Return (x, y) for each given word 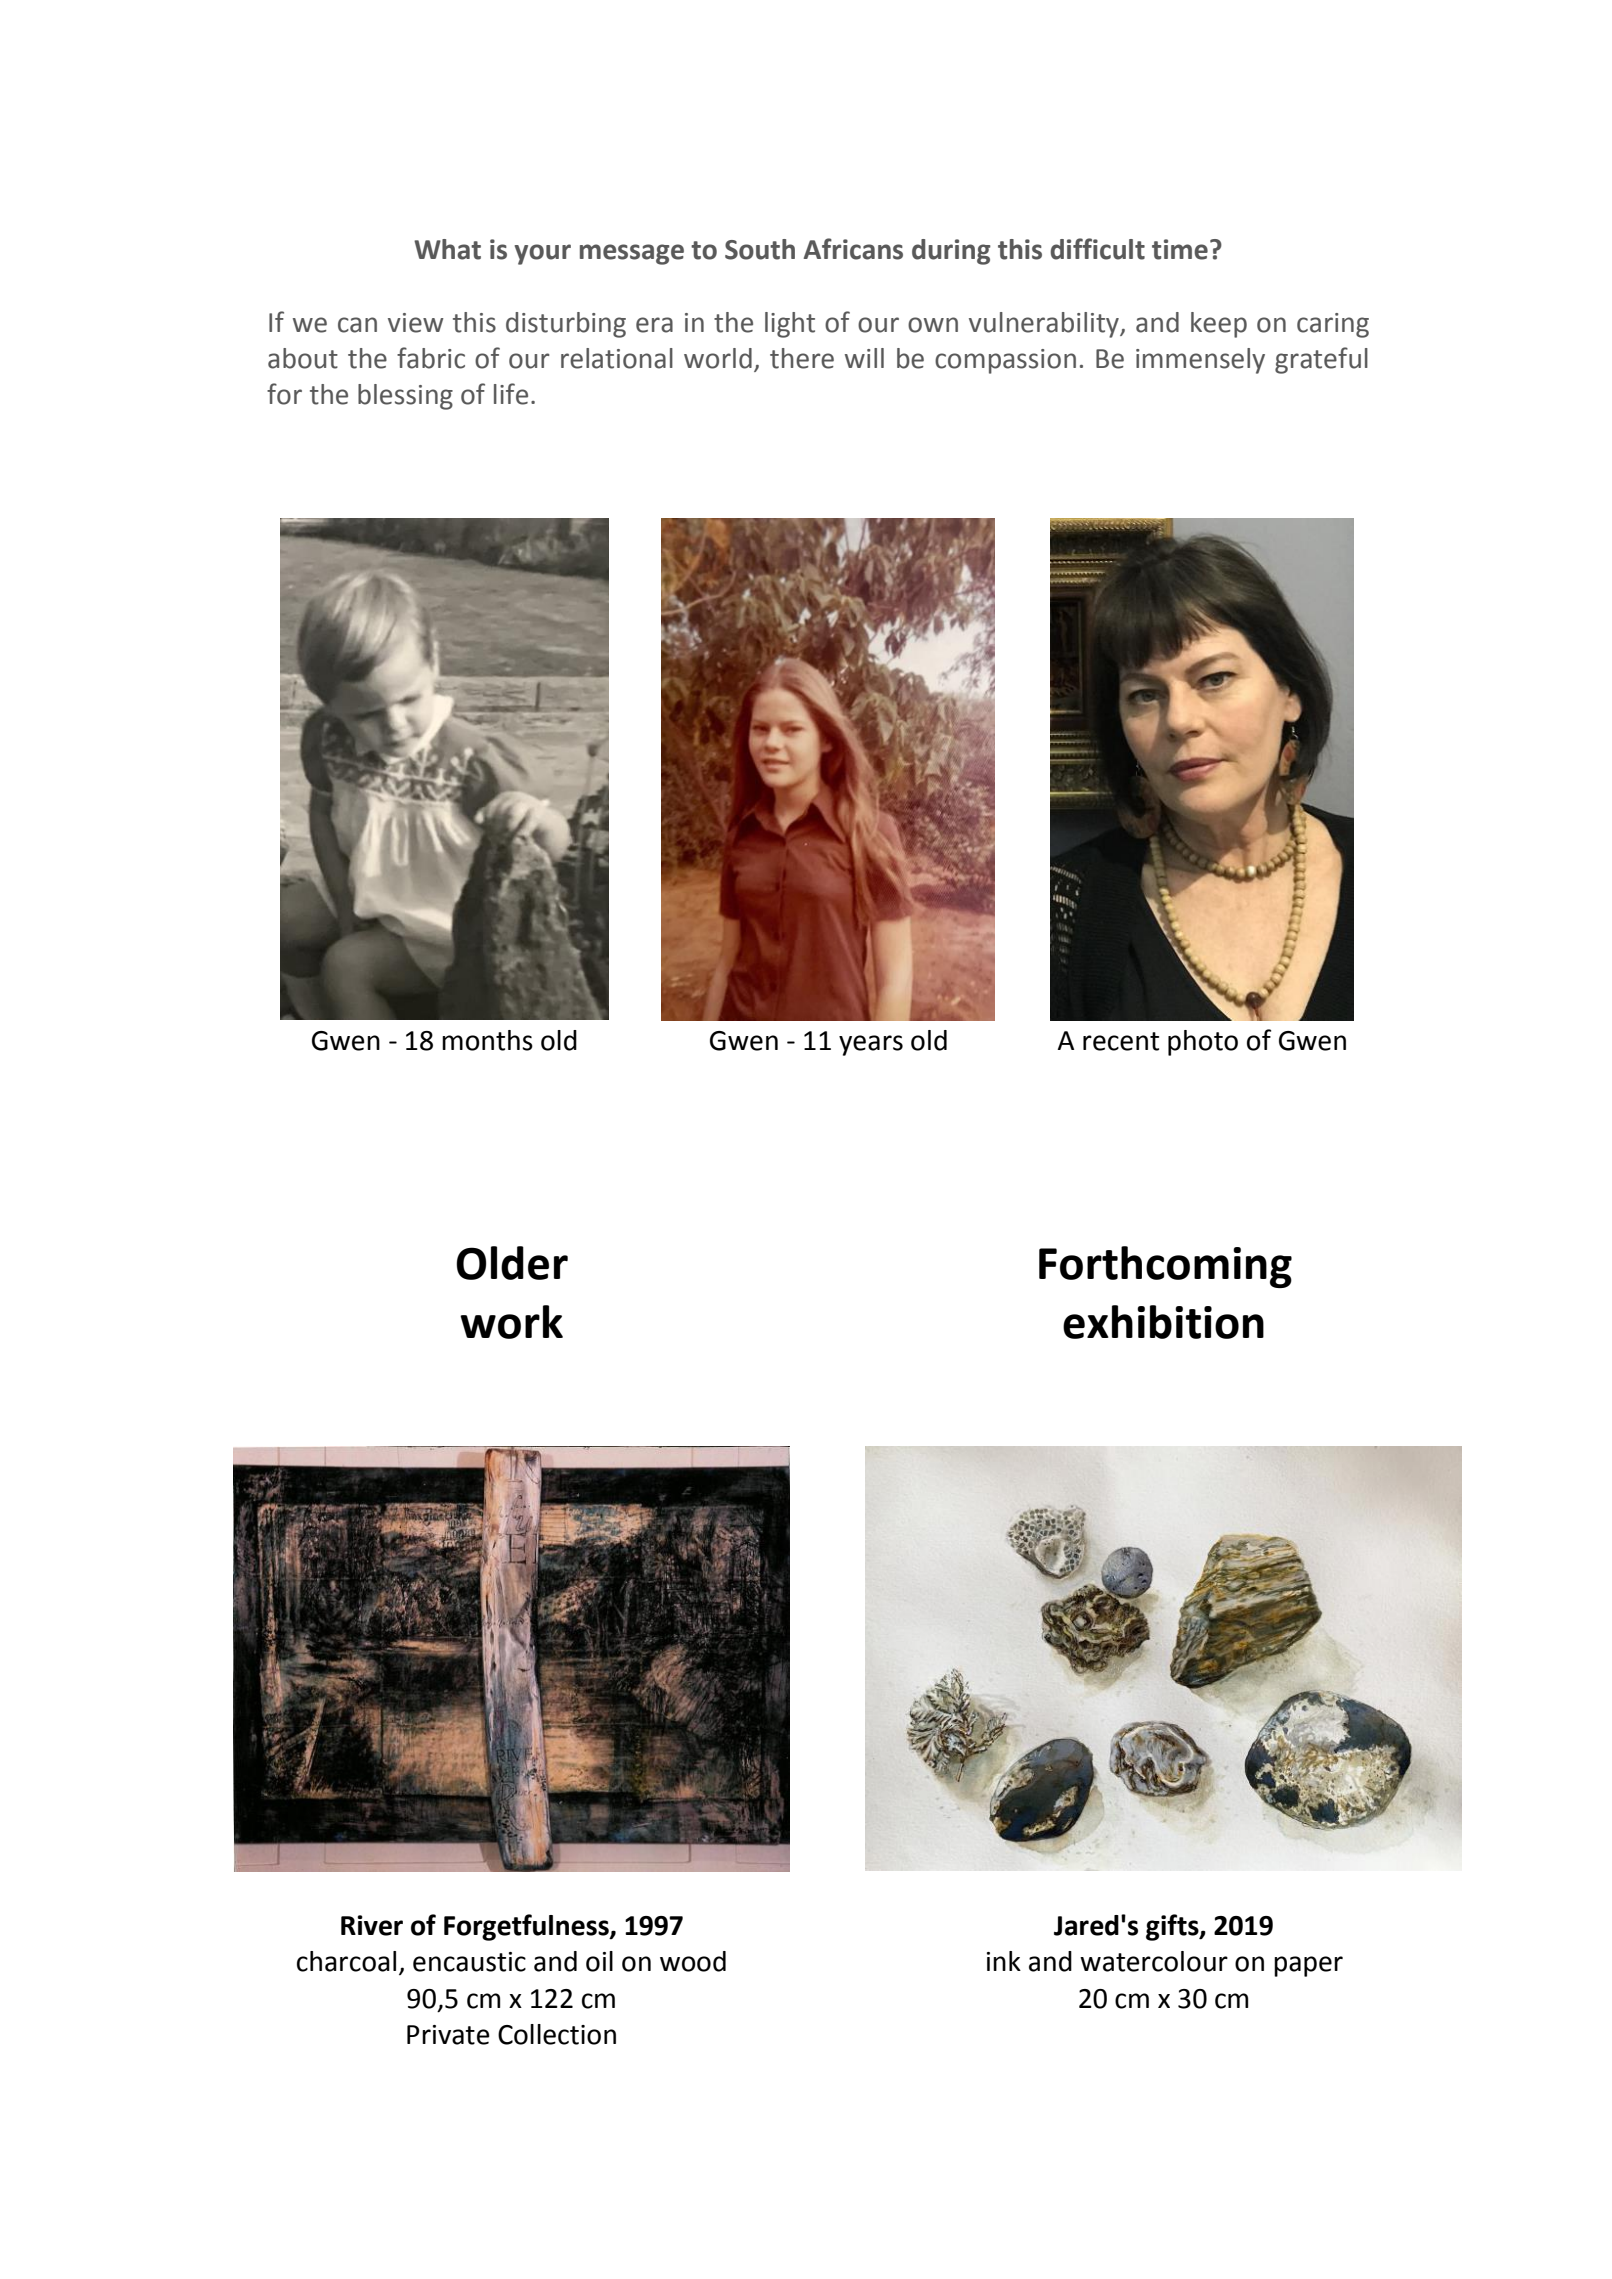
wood (693, 1961)
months (487, 1040)
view (415, 323)
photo (1203, 1043)
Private (448, 2035)
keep (1219, 325)
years (871, 1045)
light (790, 325)
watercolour (1154, 1961)
